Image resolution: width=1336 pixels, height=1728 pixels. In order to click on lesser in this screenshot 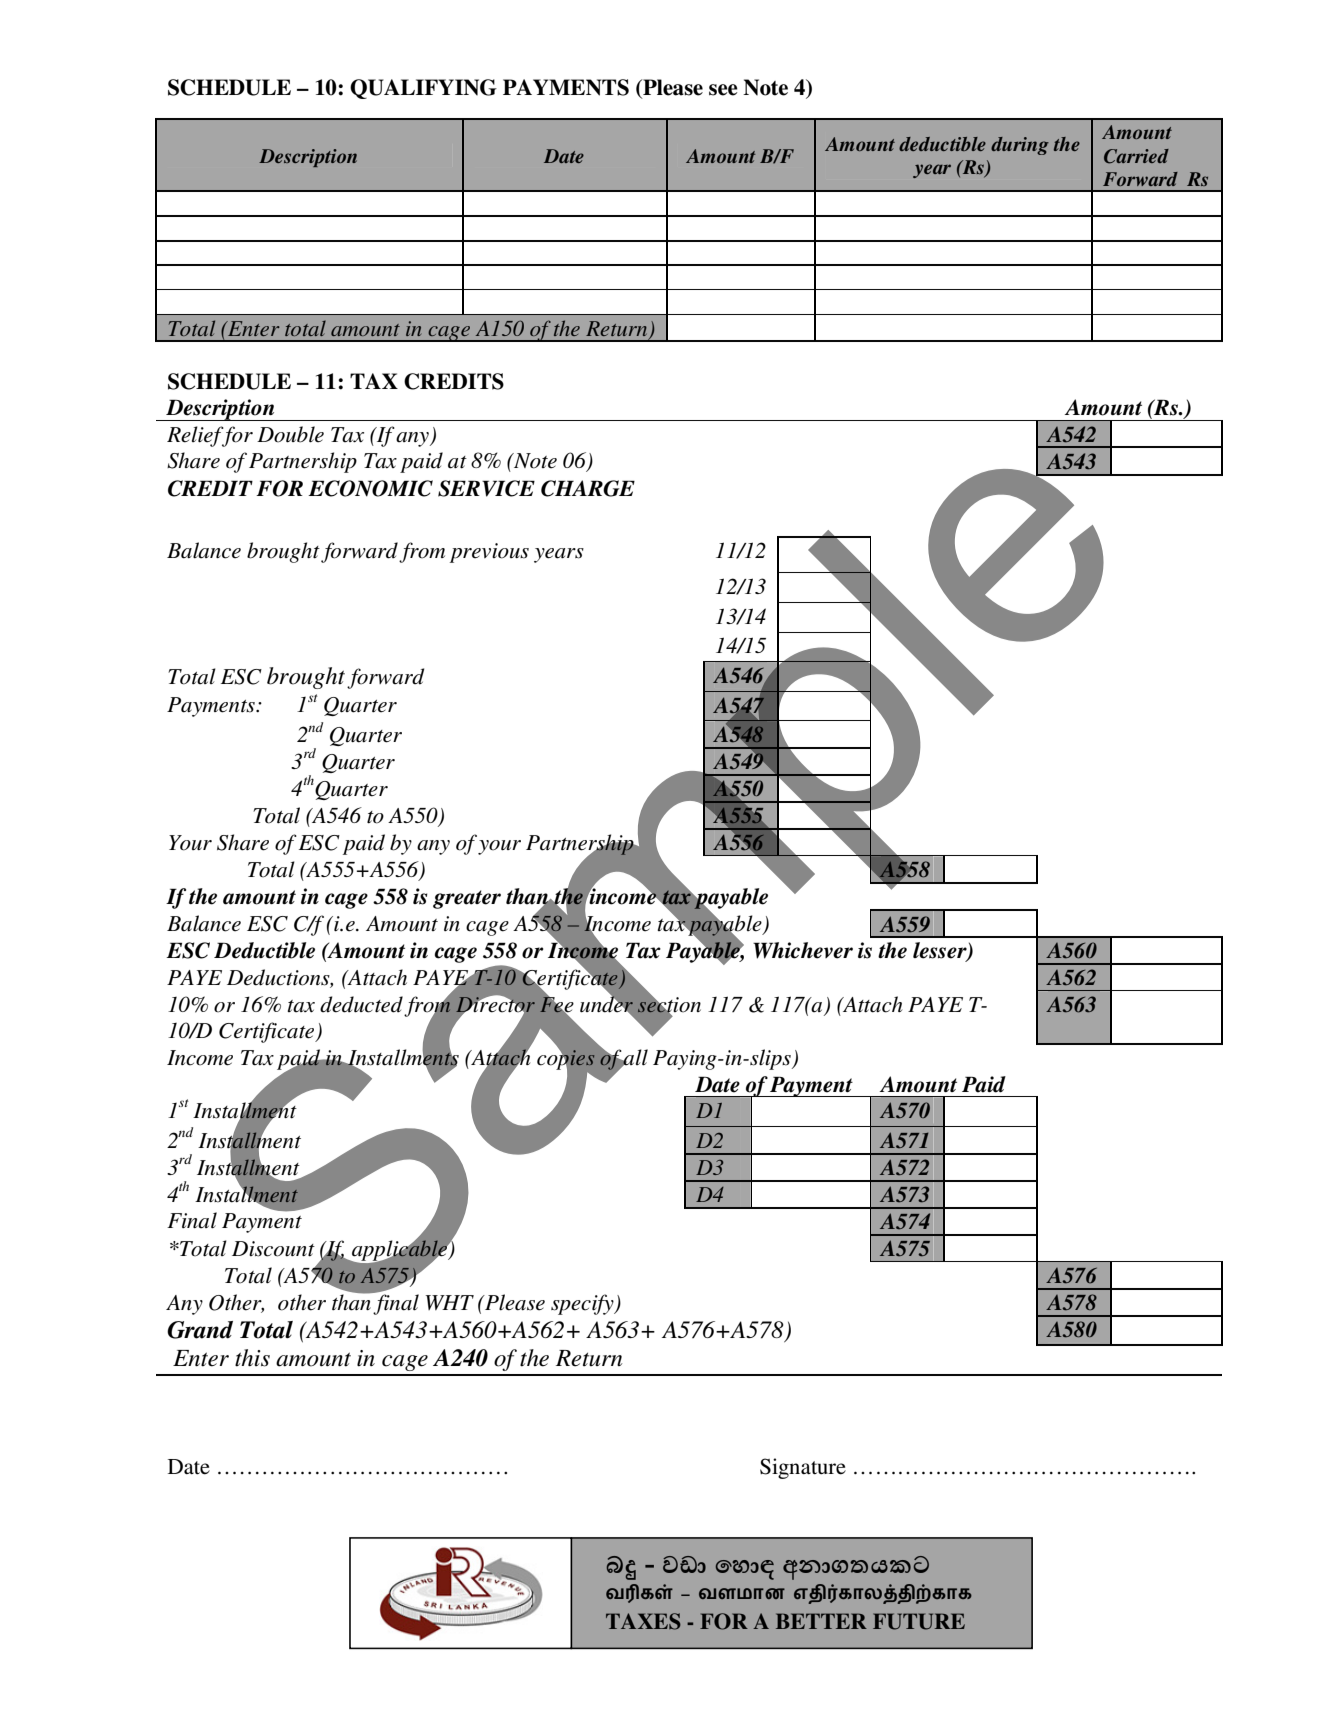, I will do `click(941, 951)`.
